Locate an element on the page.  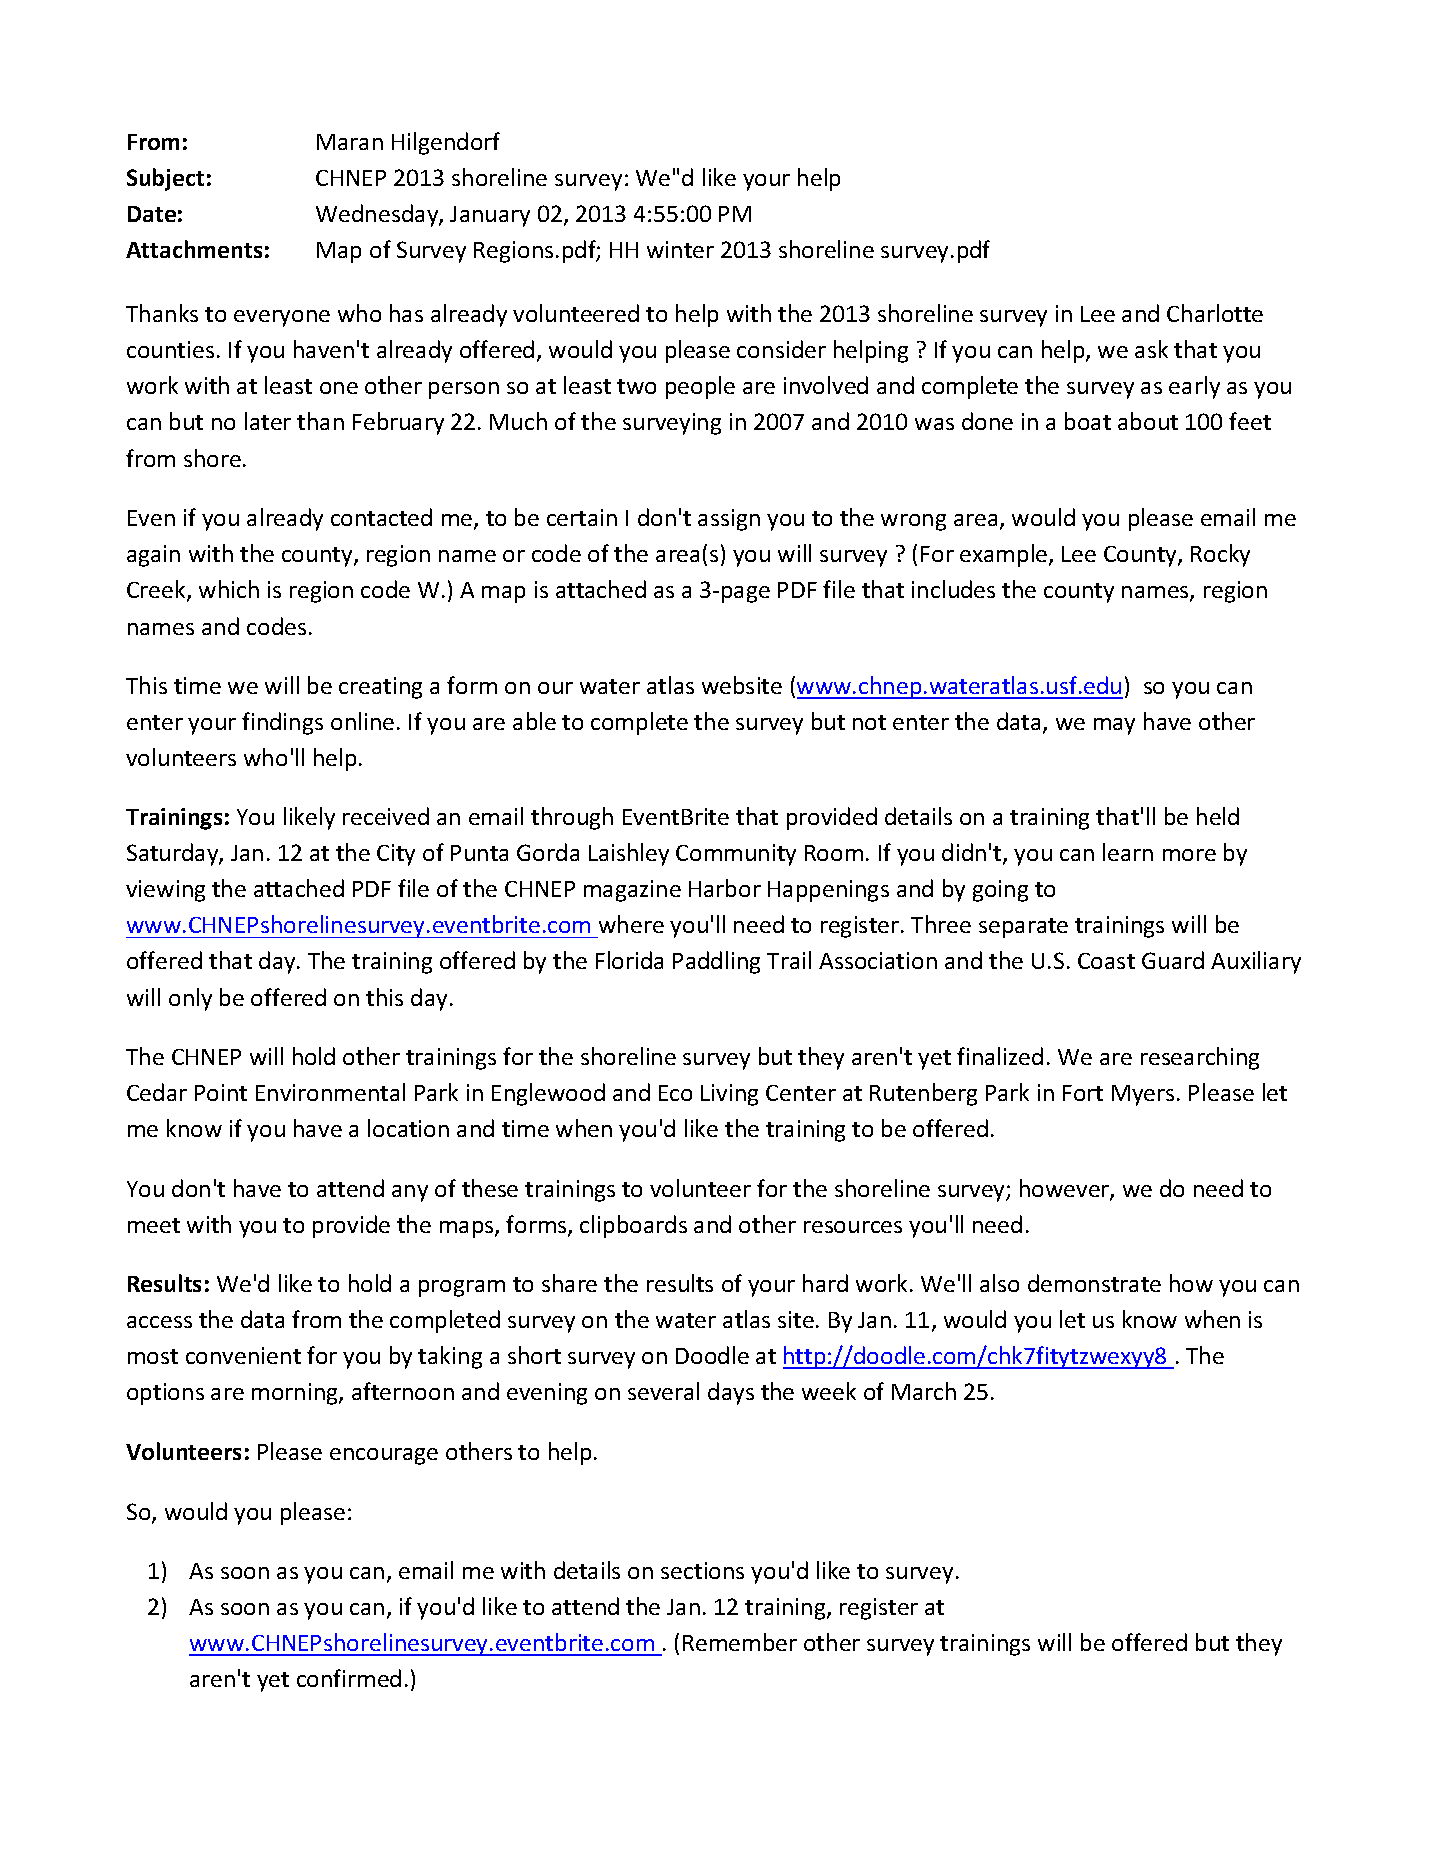
March is located at coordinates (924, 1391).
